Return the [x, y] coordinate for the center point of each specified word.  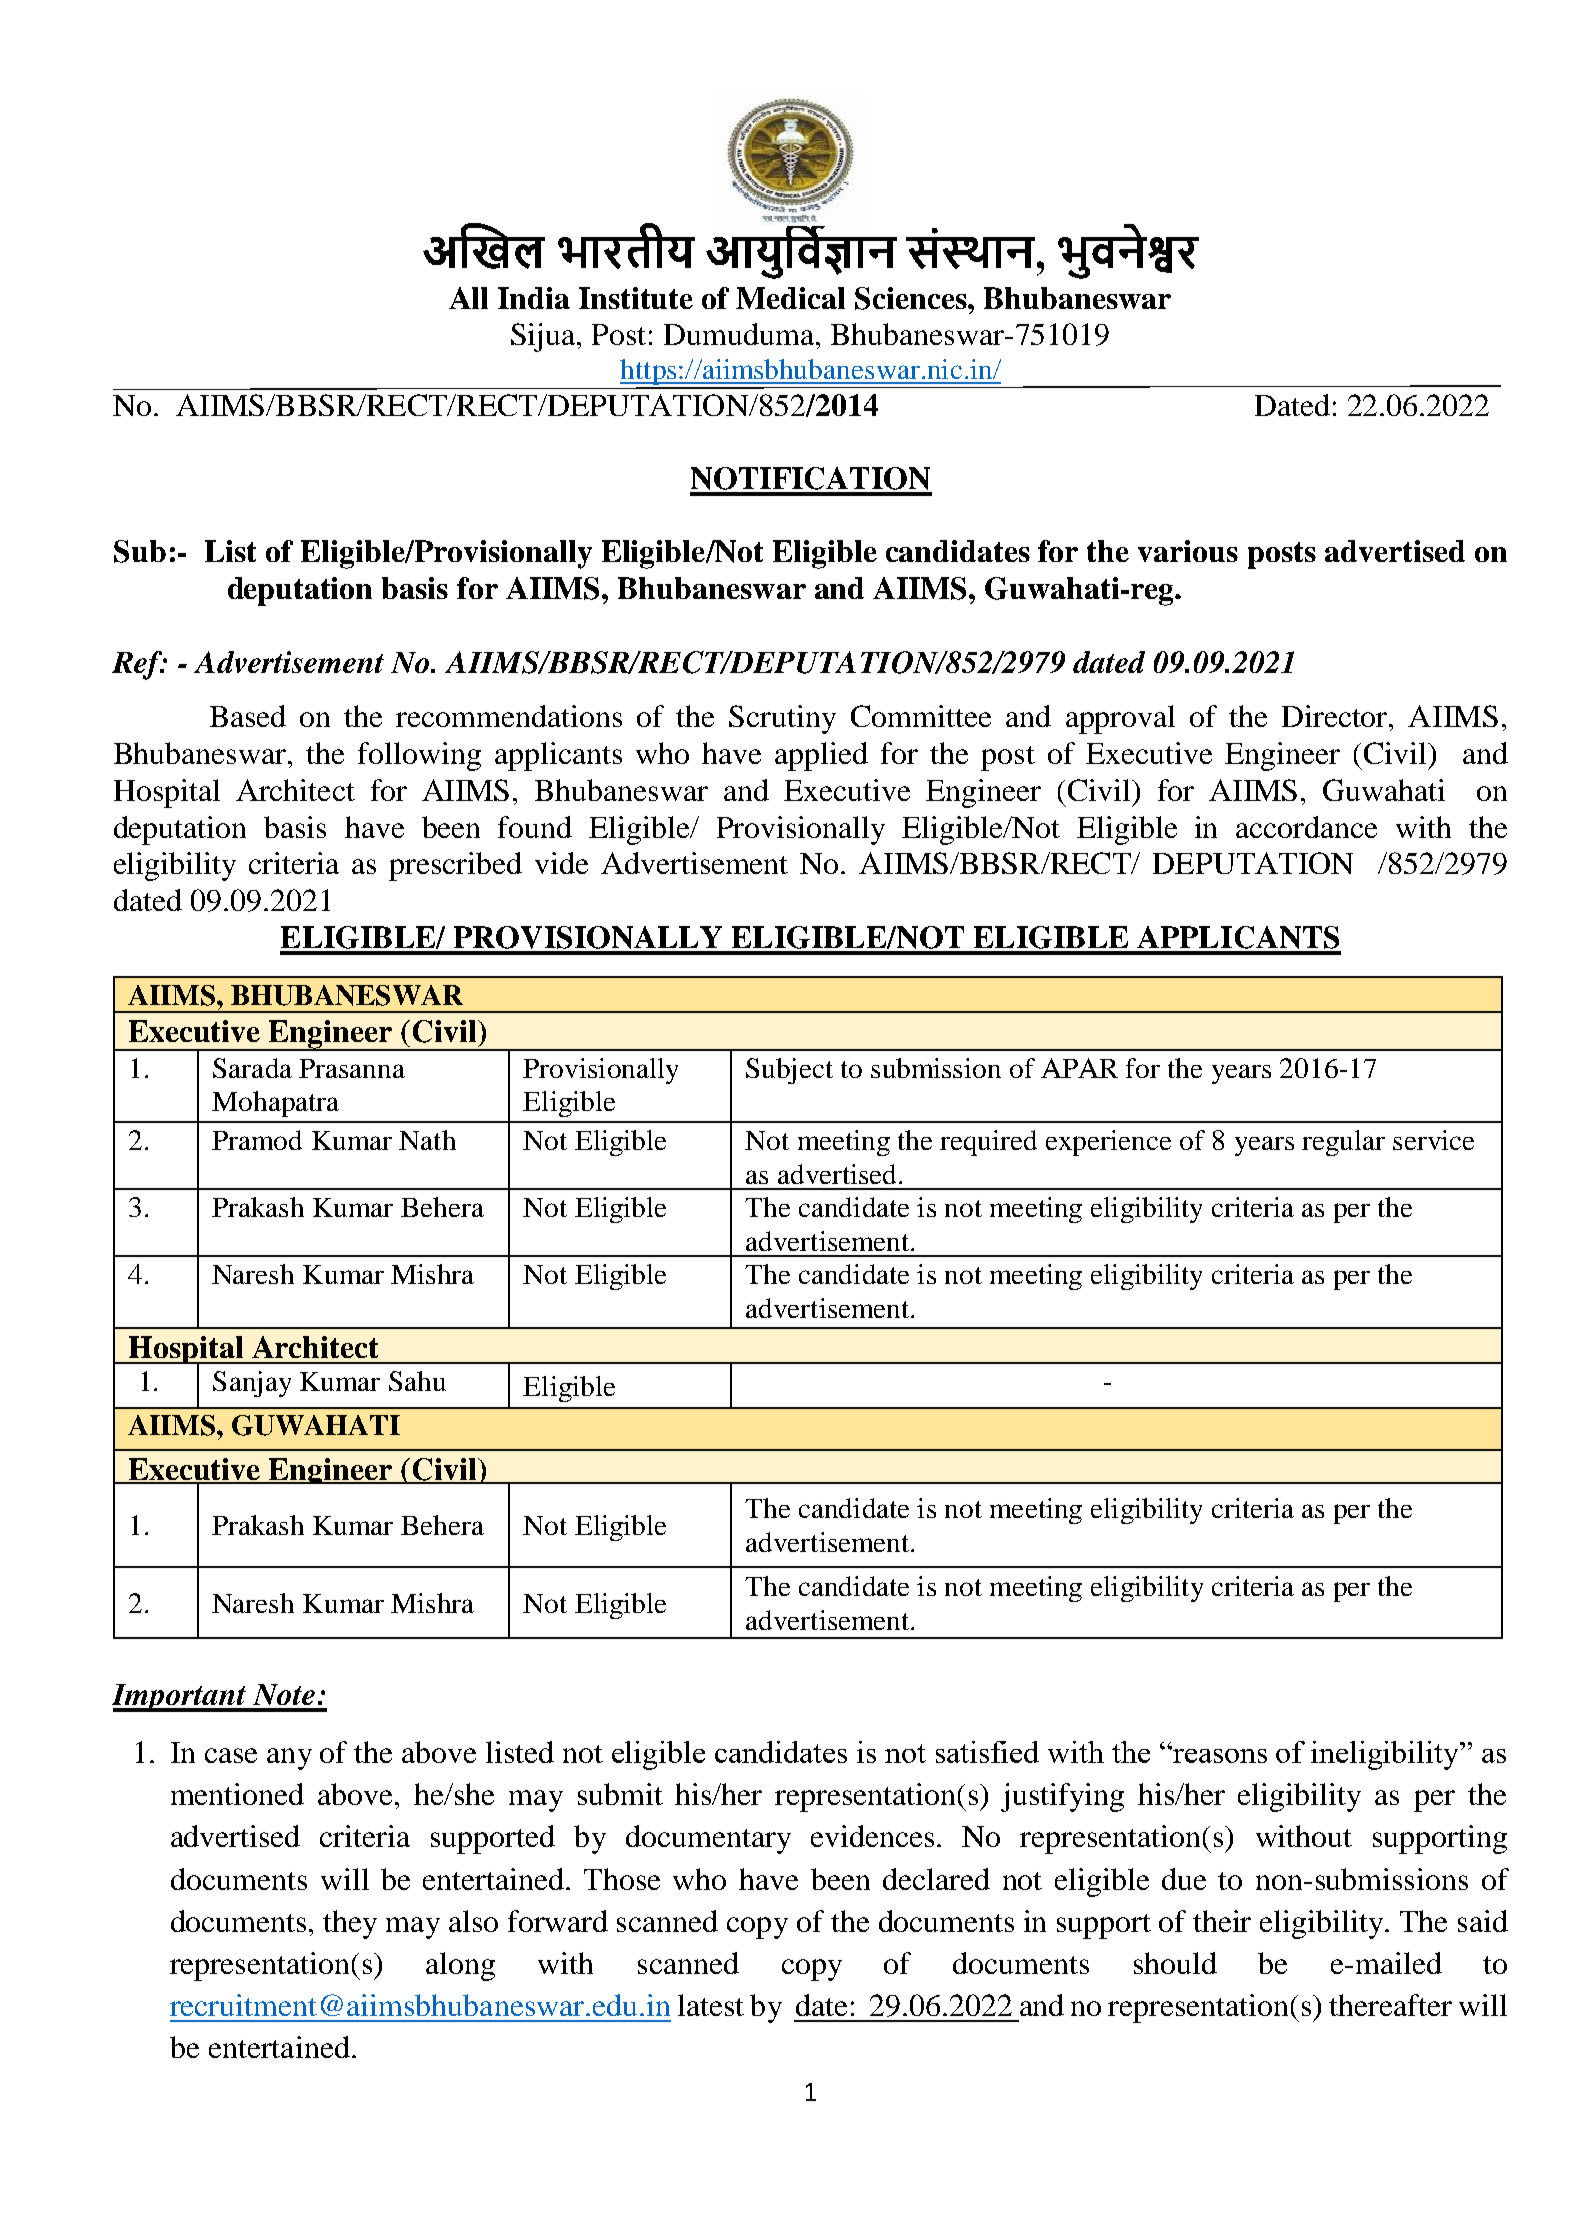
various [1188, 551]
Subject [789, 1071]
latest [711, 2005]
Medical [790, 298]
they [350, 1924]
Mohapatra [275, 1104]
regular [1343, 1143]
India [534, 298]
